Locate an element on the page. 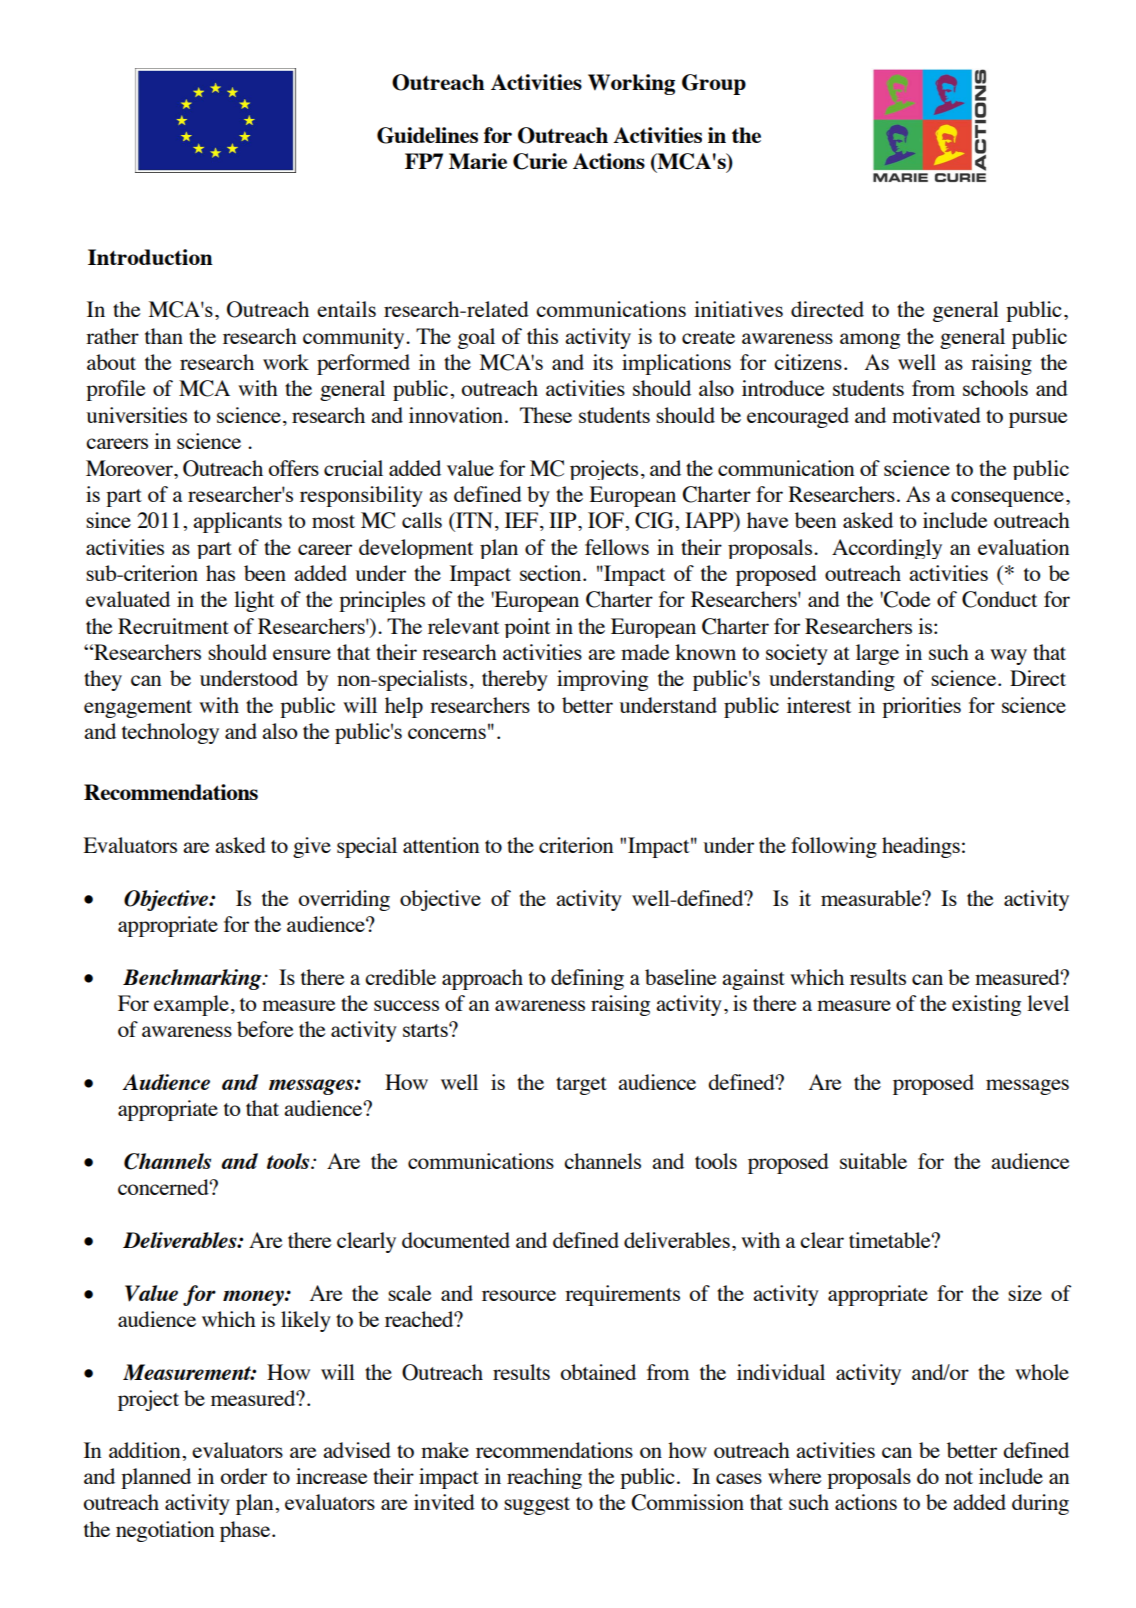 This document has width=1136, height=1608. not is located at coordinates (959, 1477).
